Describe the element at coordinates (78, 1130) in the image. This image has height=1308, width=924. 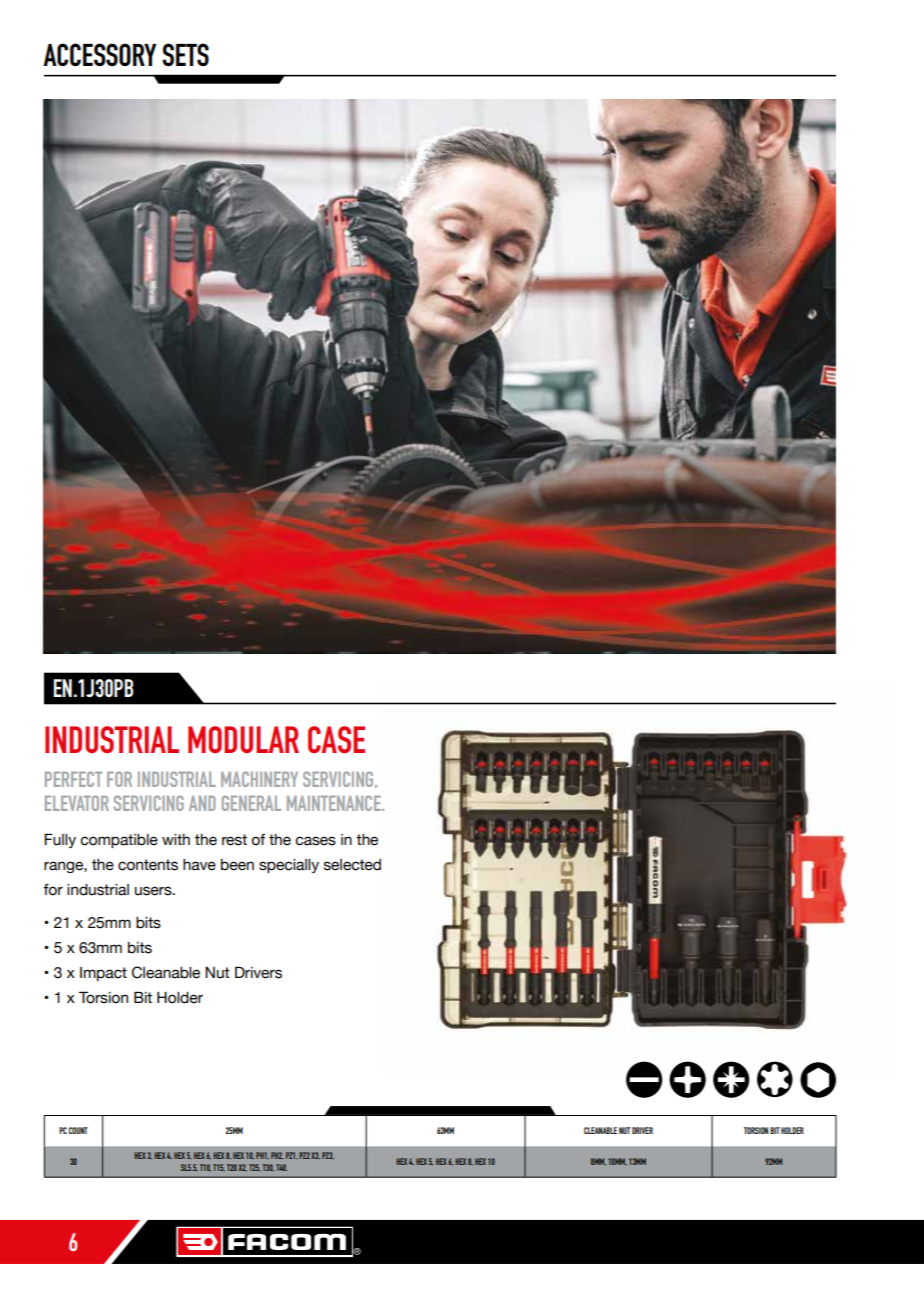
I see `COUNT` at that location.
